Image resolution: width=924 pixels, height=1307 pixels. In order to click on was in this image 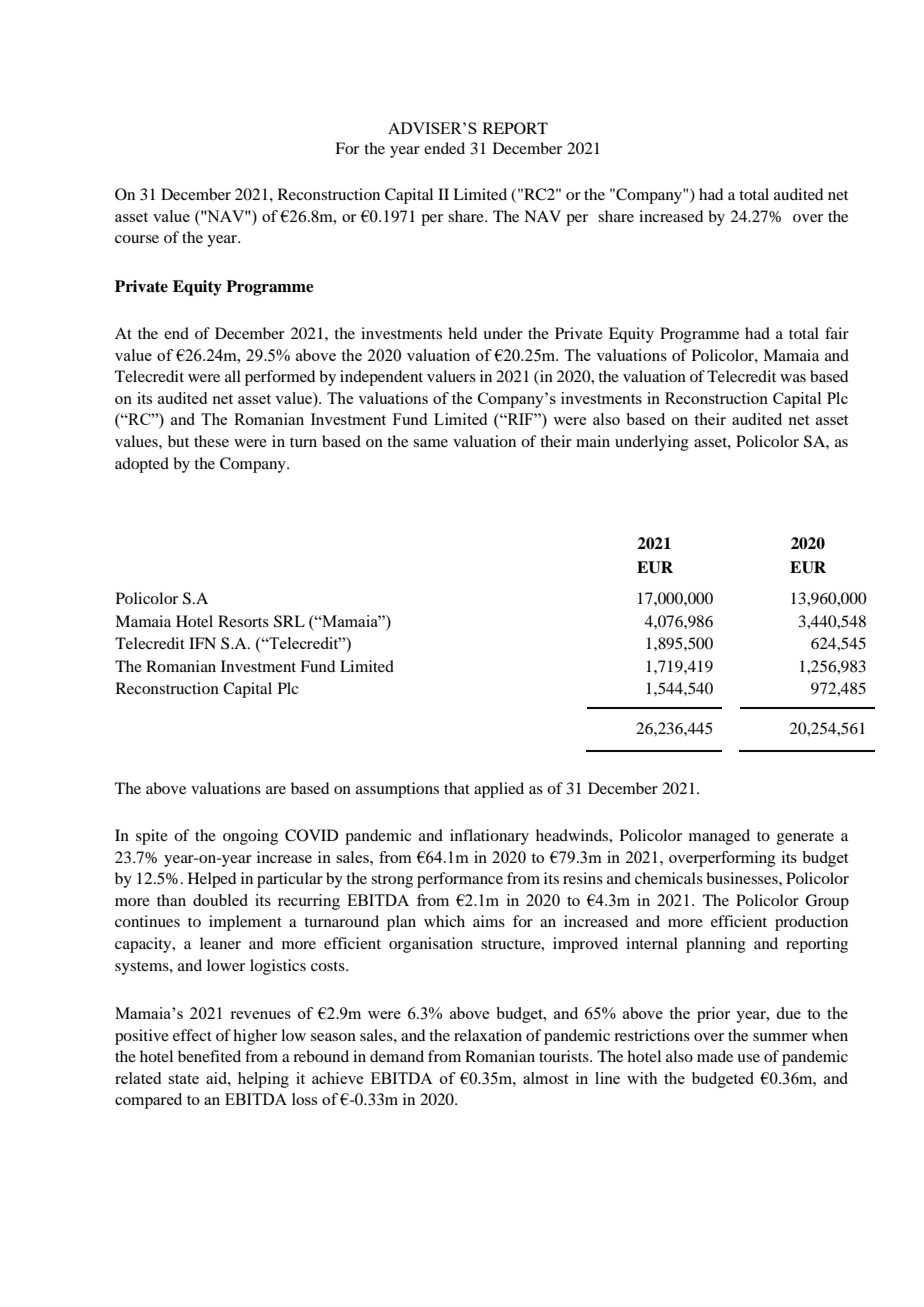, I will do `click(793, 378)`.
